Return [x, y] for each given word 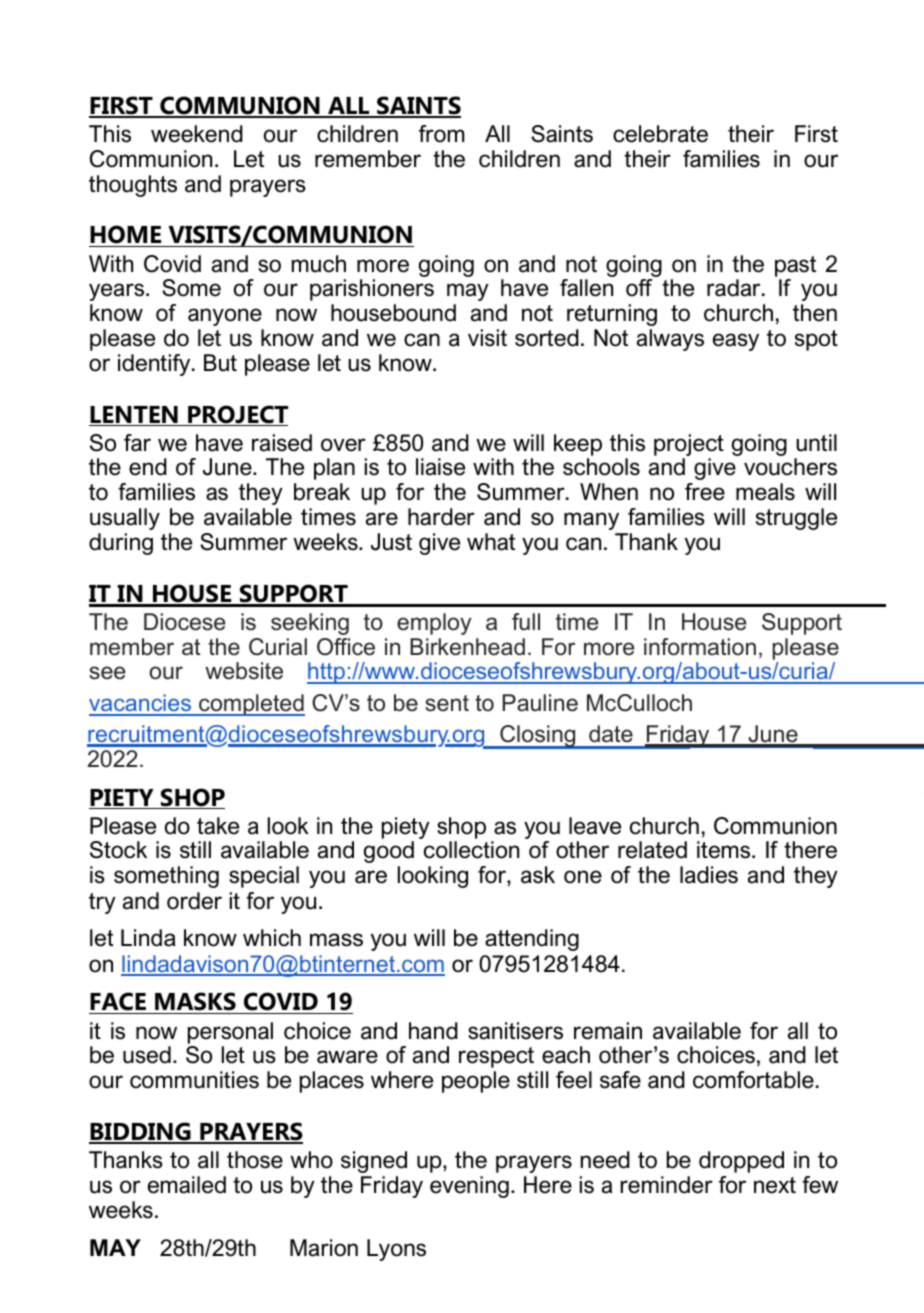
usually [125, 519]
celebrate [660, 134]
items [725, 850]
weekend [197, 134]
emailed [187, 1185]
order [194, 901]
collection [471, 850]
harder [441, 517]
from [442, 134]
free [705, 492]
